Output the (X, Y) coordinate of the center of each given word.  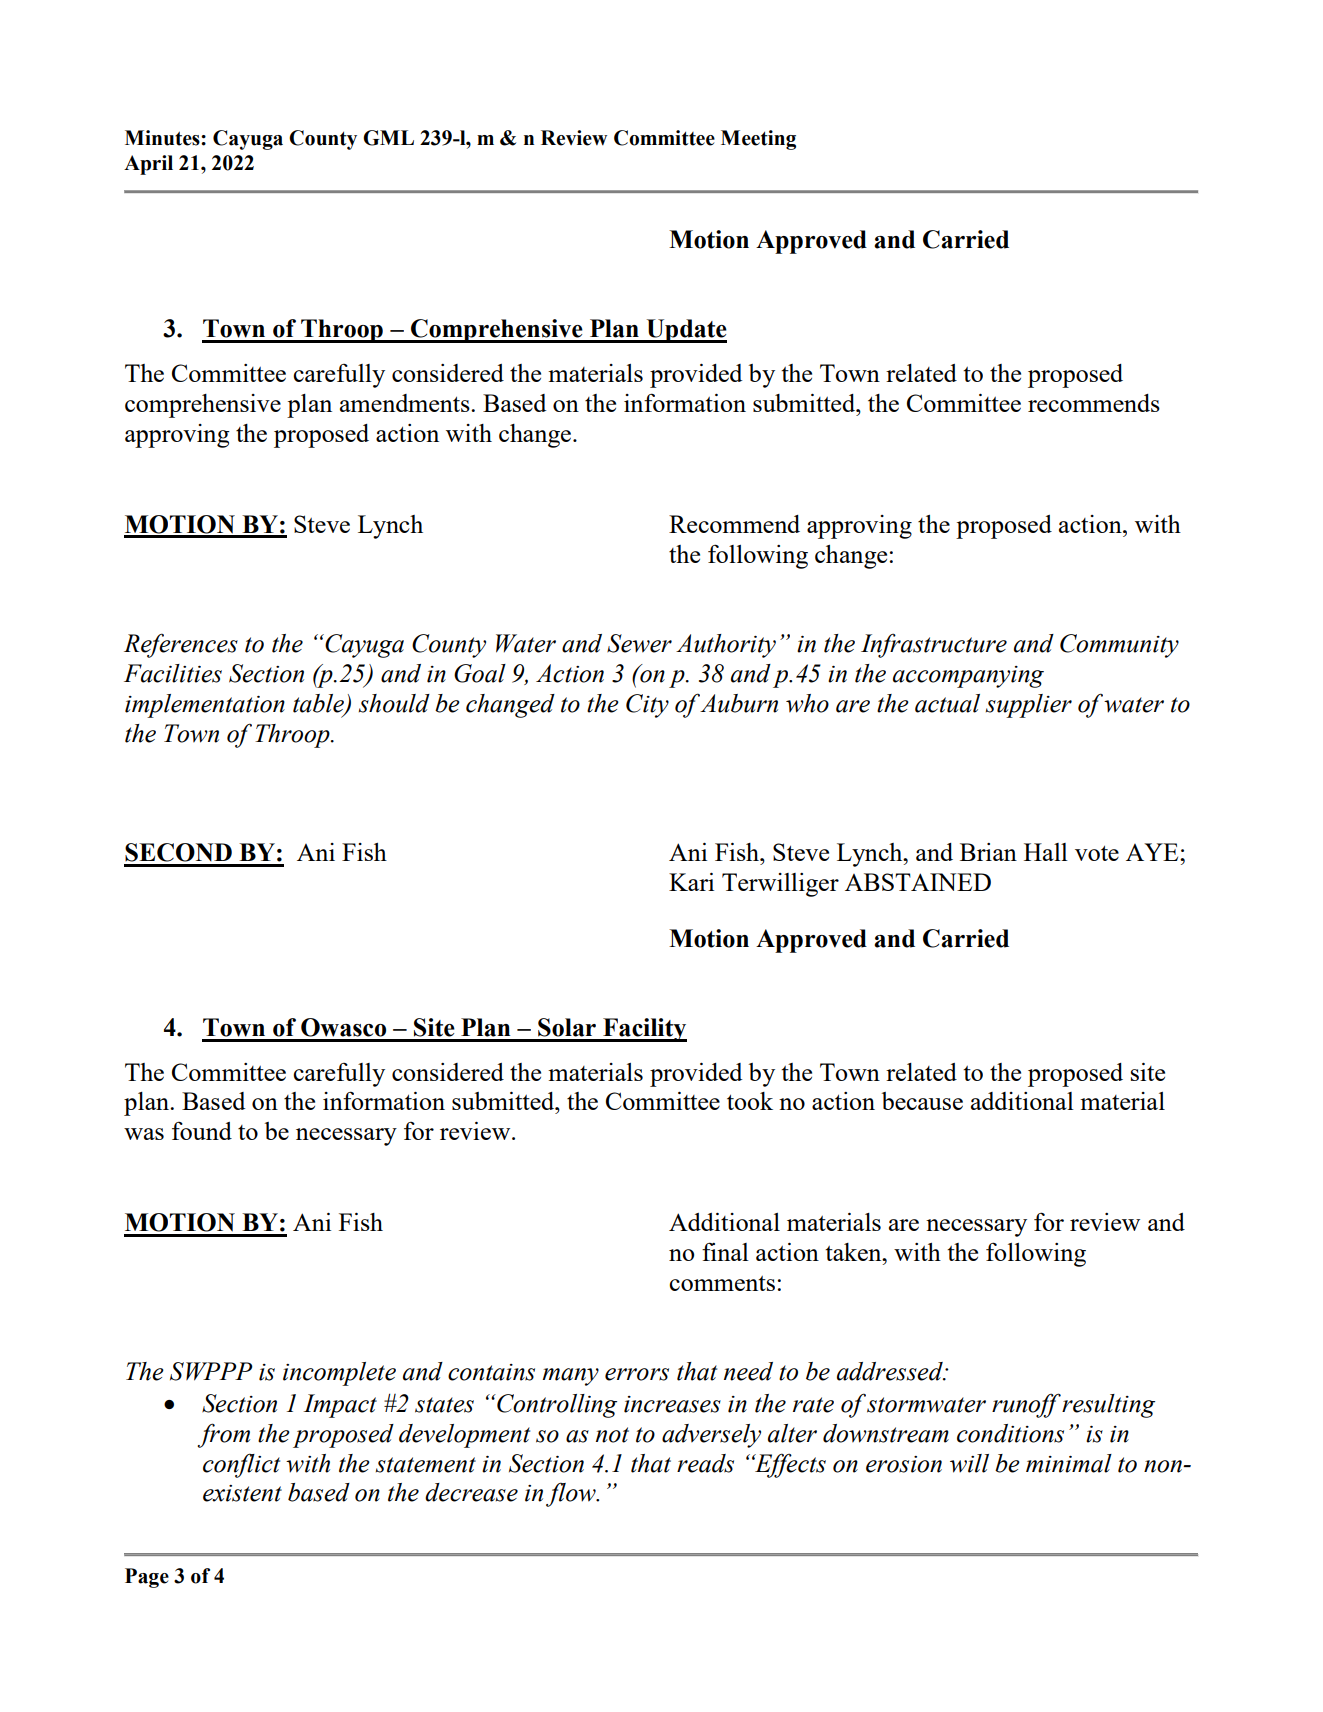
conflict (241, 1465)
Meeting (758, 140)
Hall (1046, 852)
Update (685, 331)
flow (572, 1494)
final (725, 1251)
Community (1119, 646)
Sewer (639, 643)
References (181, 645)
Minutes (163, 138)
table (319, 704)
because (922, 1101)
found (202, 1131)
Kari (691, 882)
